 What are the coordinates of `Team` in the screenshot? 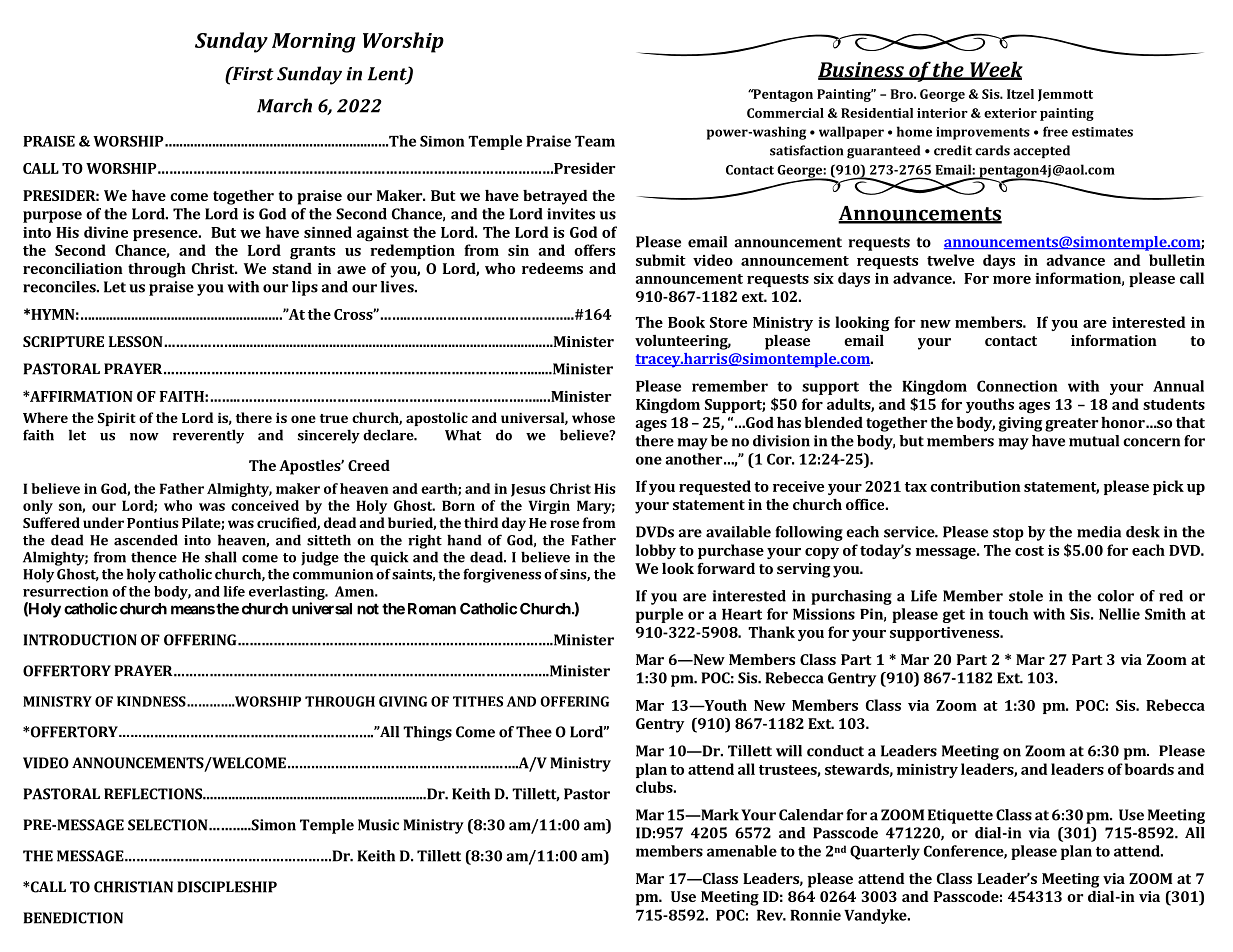 It's located at (595, 141).
